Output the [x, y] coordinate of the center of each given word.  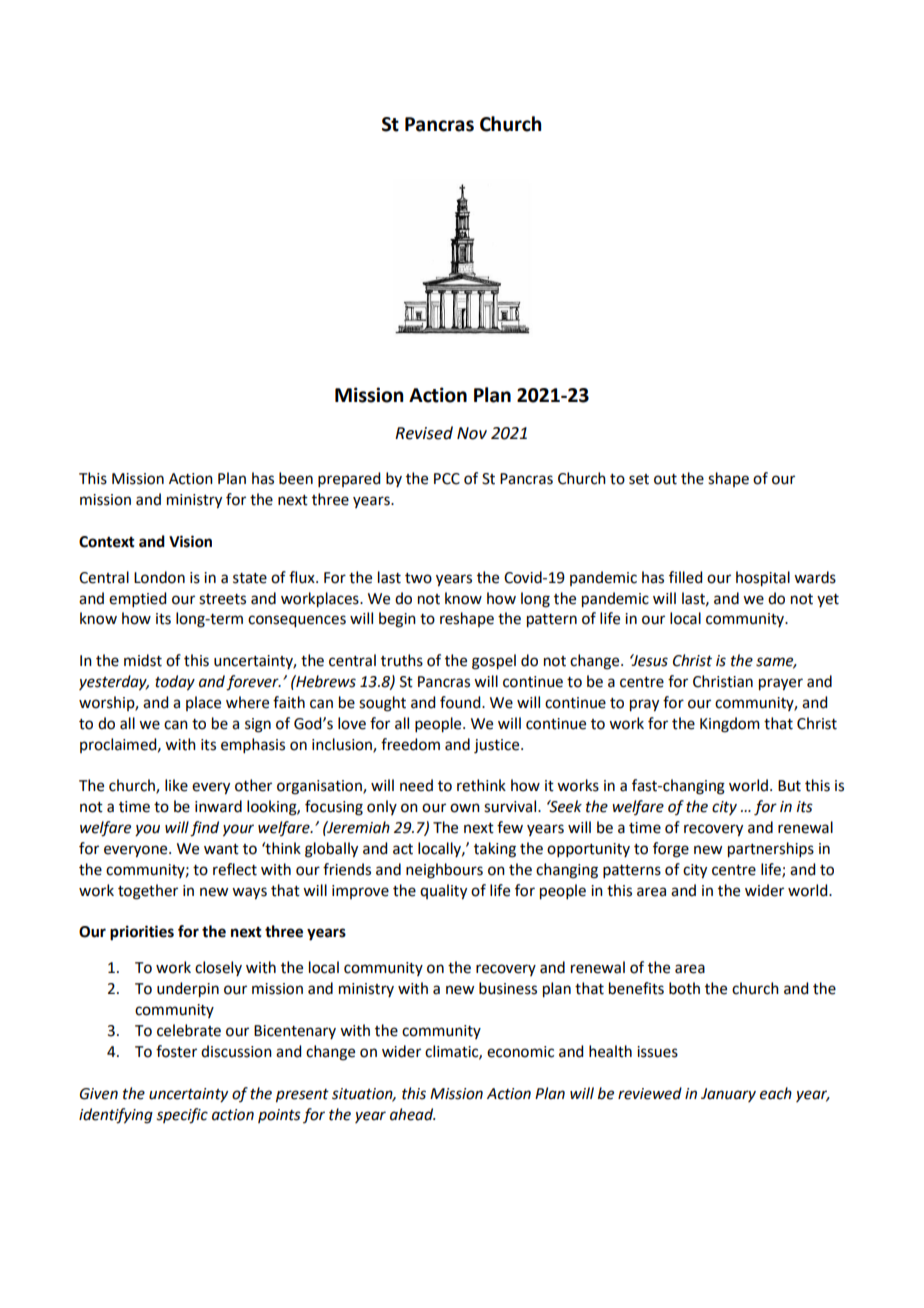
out [665, 479]
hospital [763, 579]
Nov [472, 433]
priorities [142, 933]
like [176, 785]
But [789, 786]
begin [397, 620]
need [416, 785]
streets [222, 599]
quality [443, 892]
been [296, 478]
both [684, 988]
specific [182, 1116]
